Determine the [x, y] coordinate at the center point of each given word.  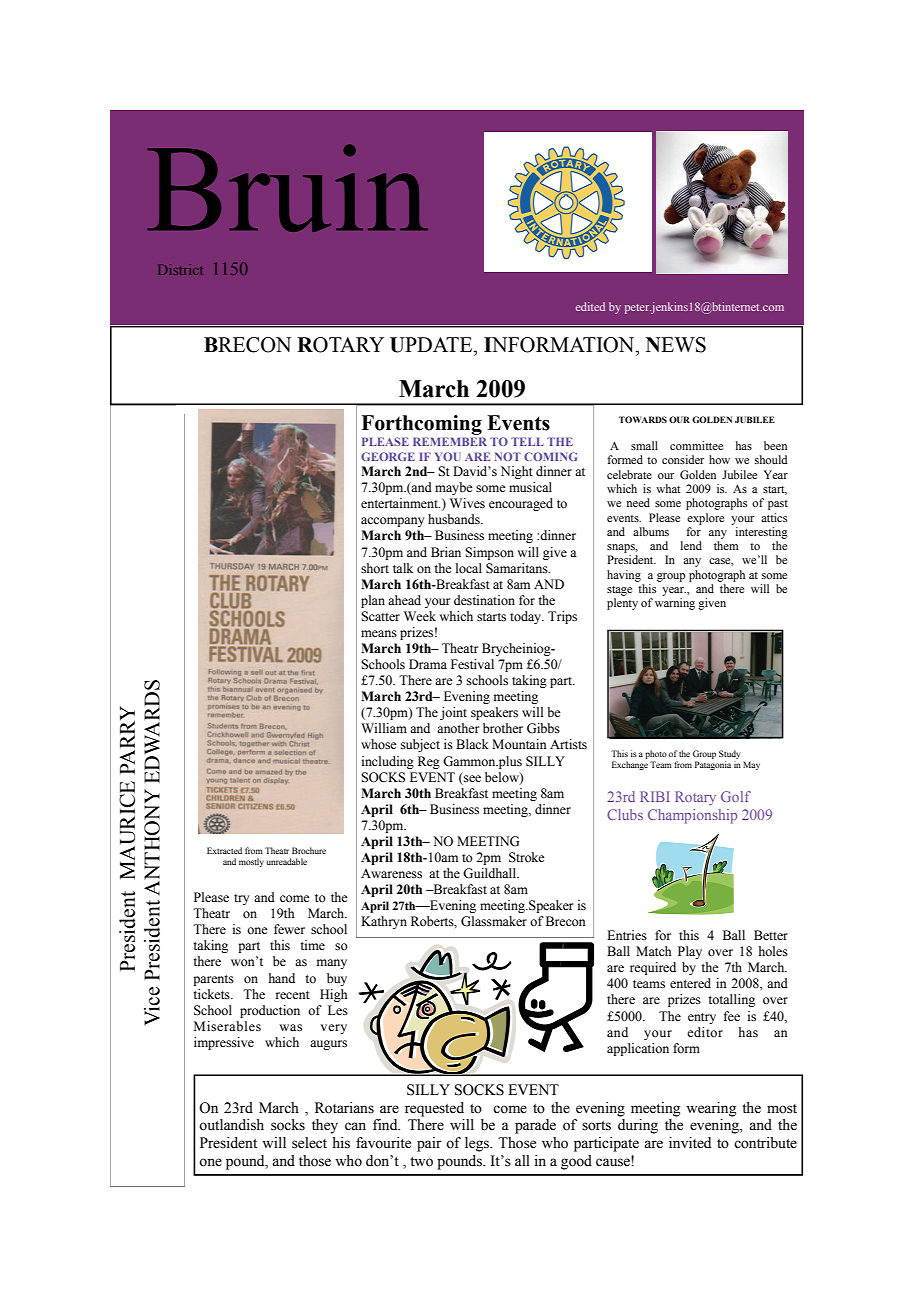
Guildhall [491, 873]
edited [590, 306]
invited [690, 1143]
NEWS [676, 345]
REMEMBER [450, 441]
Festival [472, 664]
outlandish [231, 1125]
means [379, 633]
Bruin [287, 188]
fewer [289, 929]
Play [690, 952]
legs [478, 1144]
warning [675, 604]
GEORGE [388, 456]
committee [696, 445]
